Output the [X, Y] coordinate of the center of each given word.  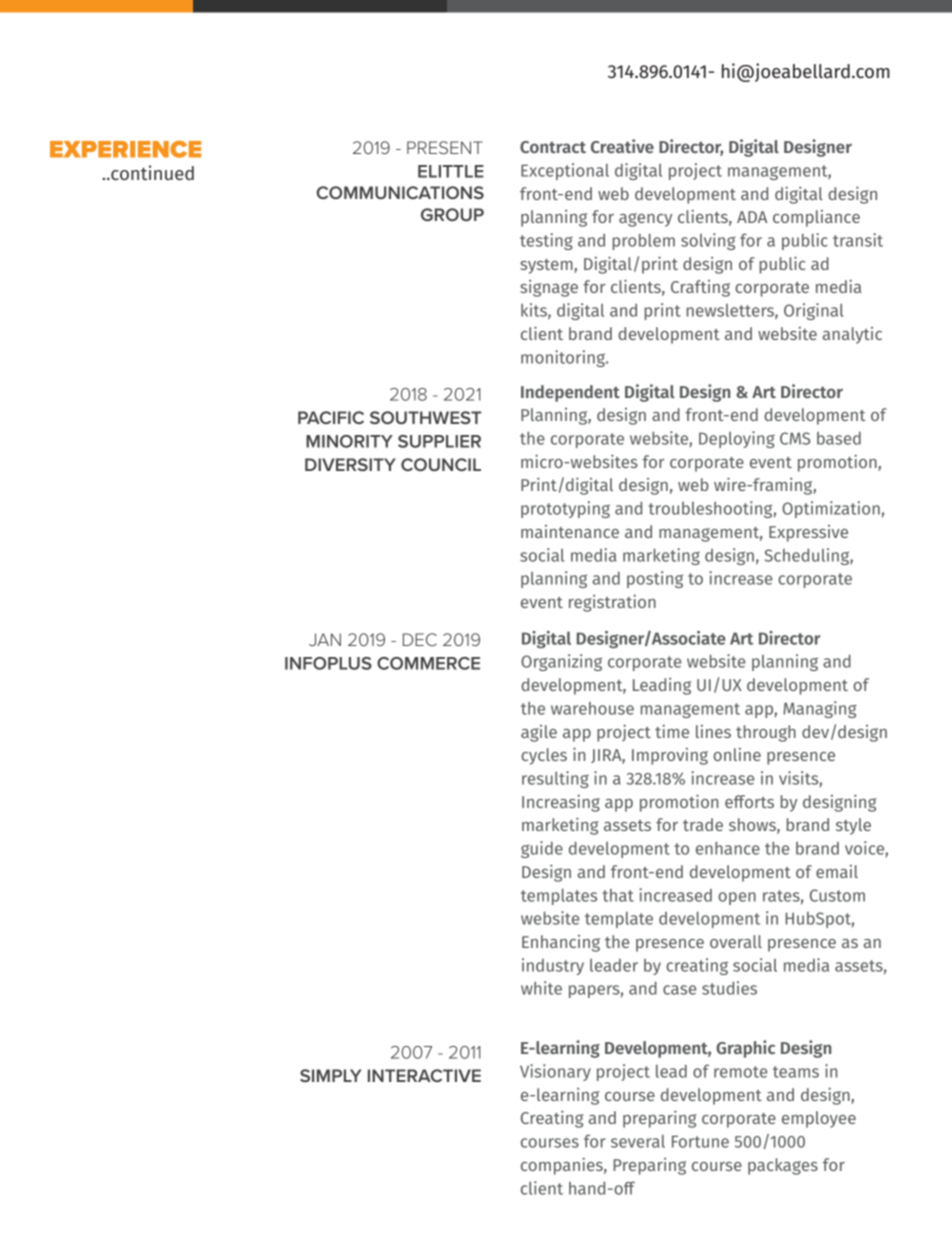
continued [151, 172]
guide [542, 849]
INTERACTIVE [424, 1075]
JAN [325, 639]
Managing [820, 709]
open [737, 898]
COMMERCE [428, 663]
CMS [795, 438]
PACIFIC [331, 417]
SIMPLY [331, 1075]
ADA [752, 217]
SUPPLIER [439, 441]
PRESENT [445, 147]
